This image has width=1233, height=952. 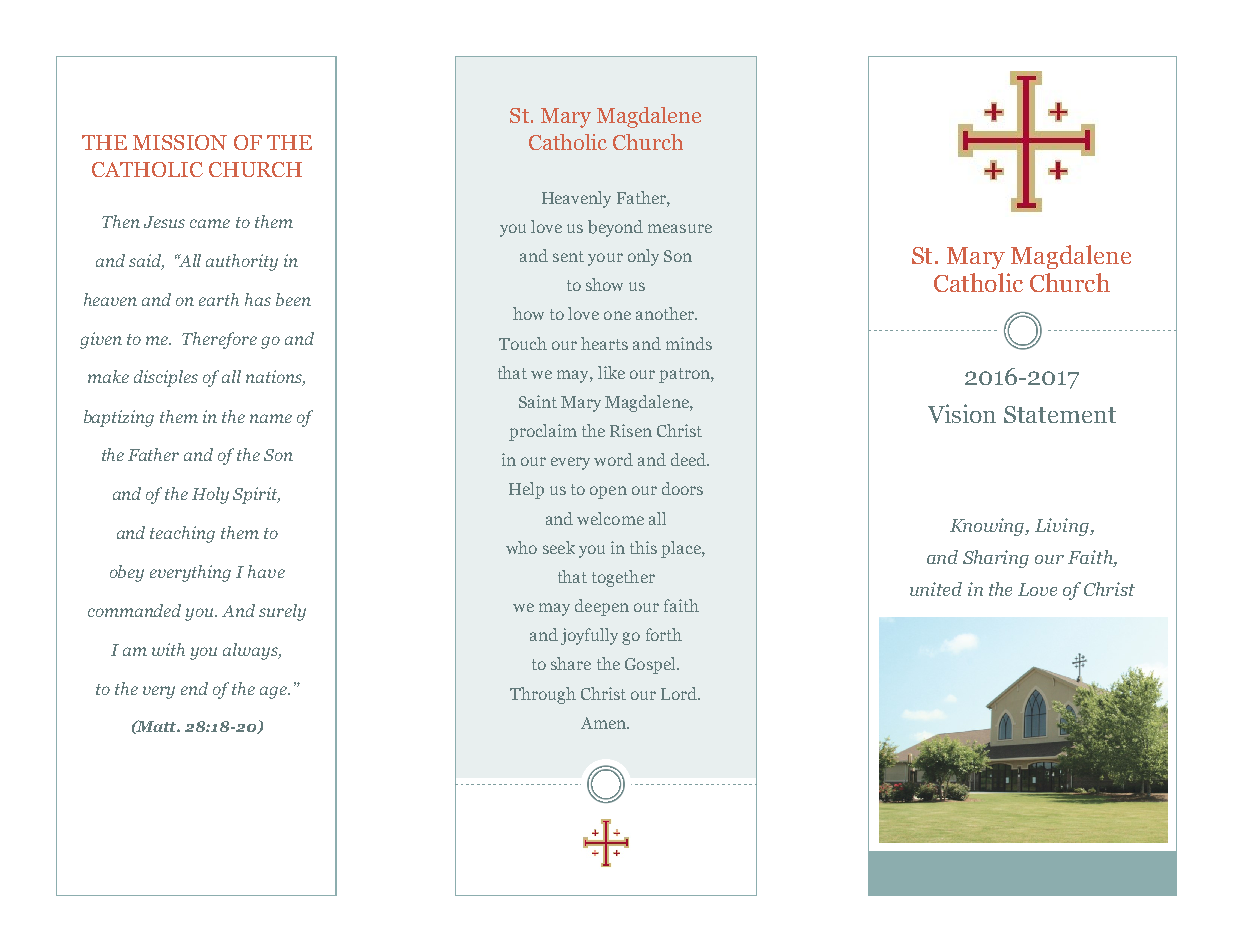 What do you see at coordinates (666, 313) in the image?
I see `another` at bounding box center [666, 313].
